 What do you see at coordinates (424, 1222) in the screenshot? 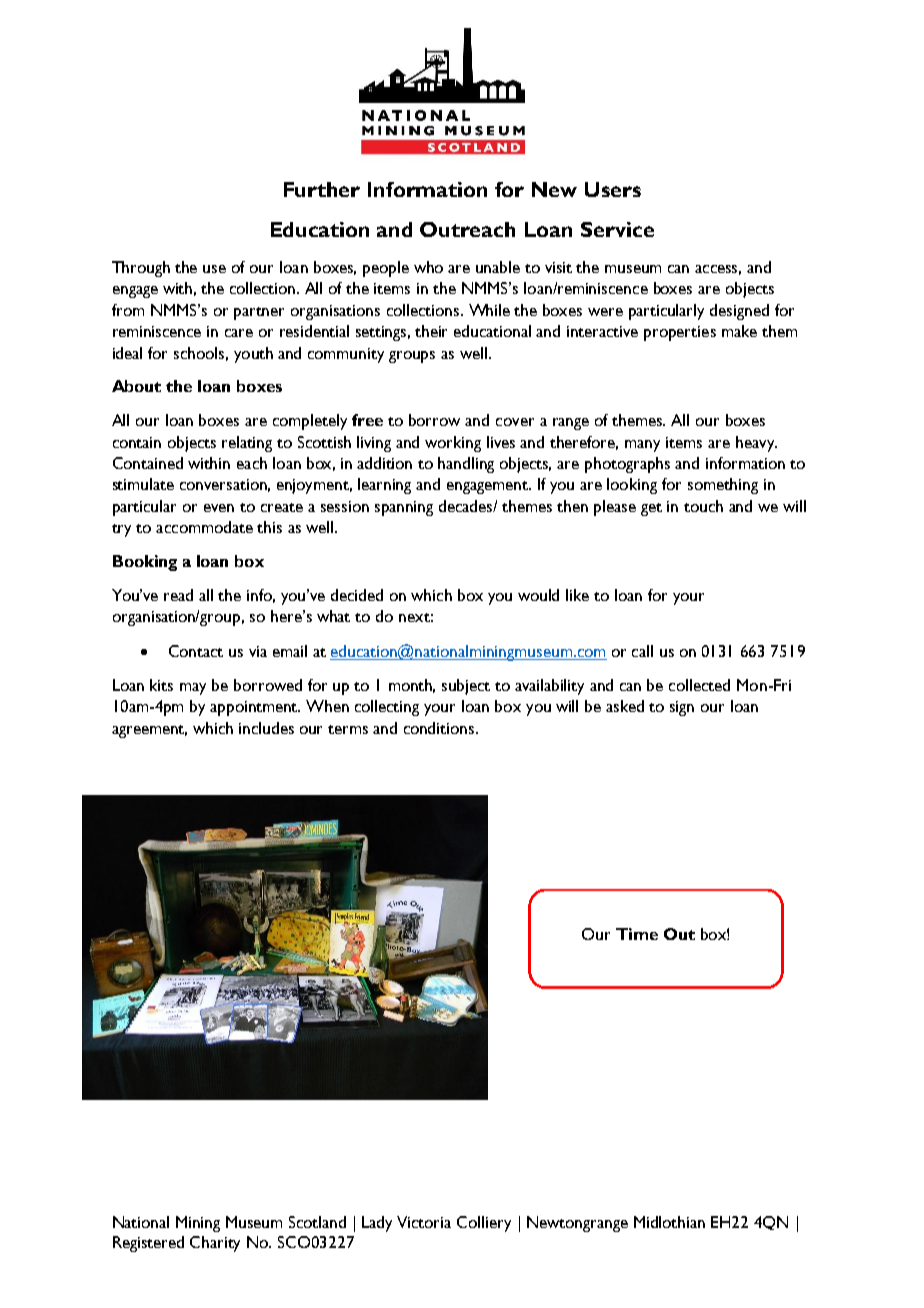
I see `Victoria` at bounding box center [424, 1222].
